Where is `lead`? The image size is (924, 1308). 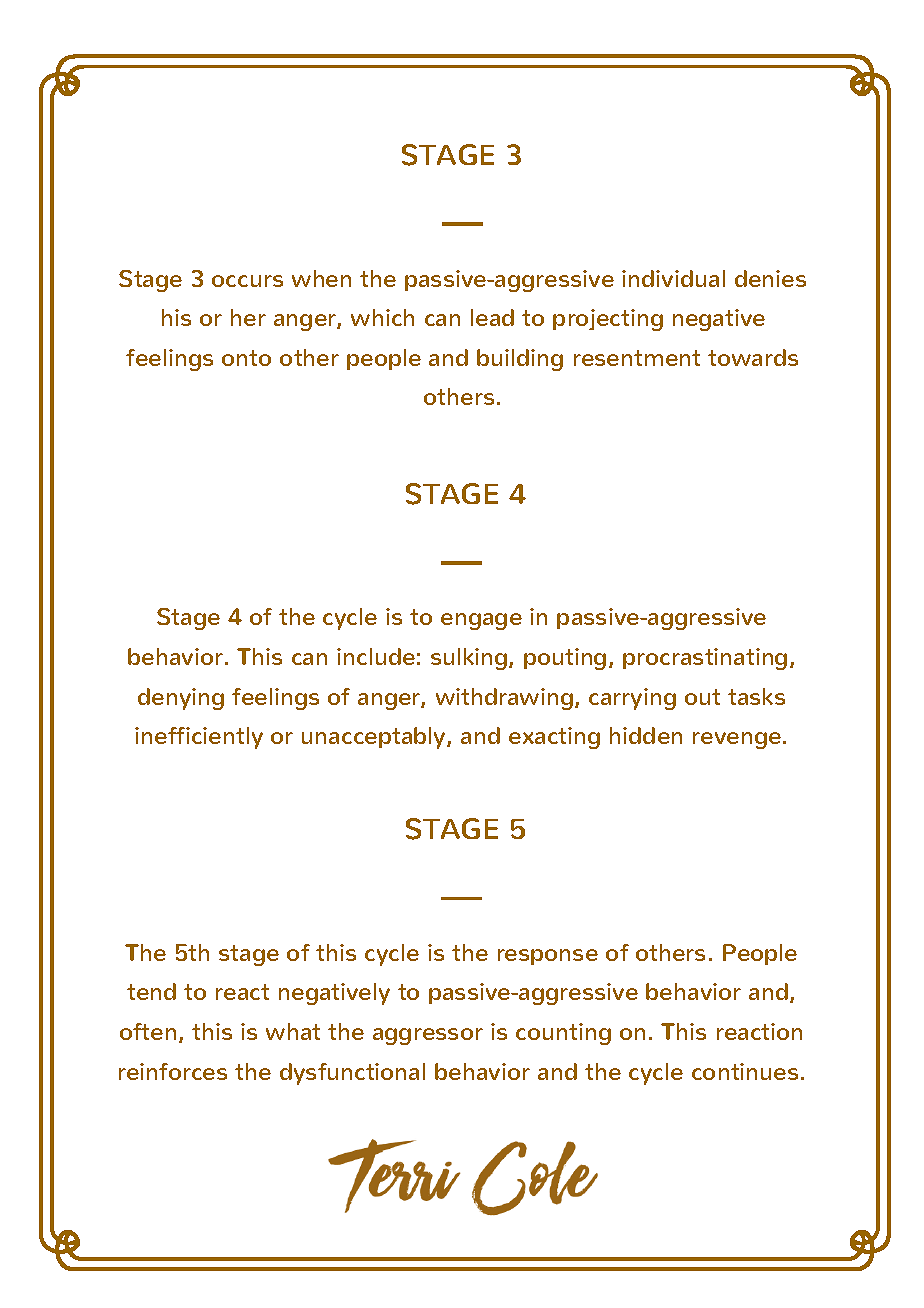 lead is located at coordinates (492, 317).
